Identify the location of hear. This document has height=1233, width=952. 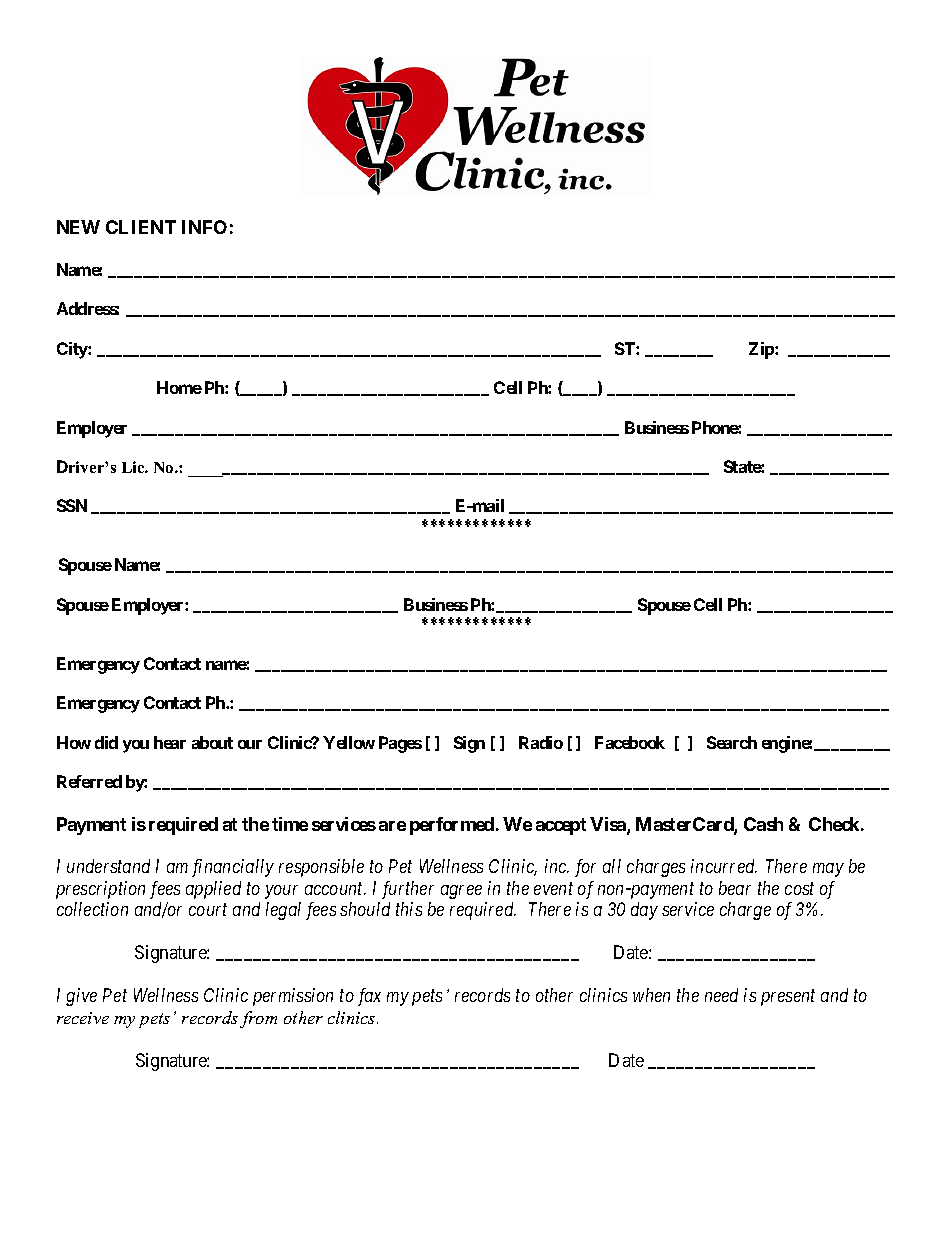
(170, 742).
